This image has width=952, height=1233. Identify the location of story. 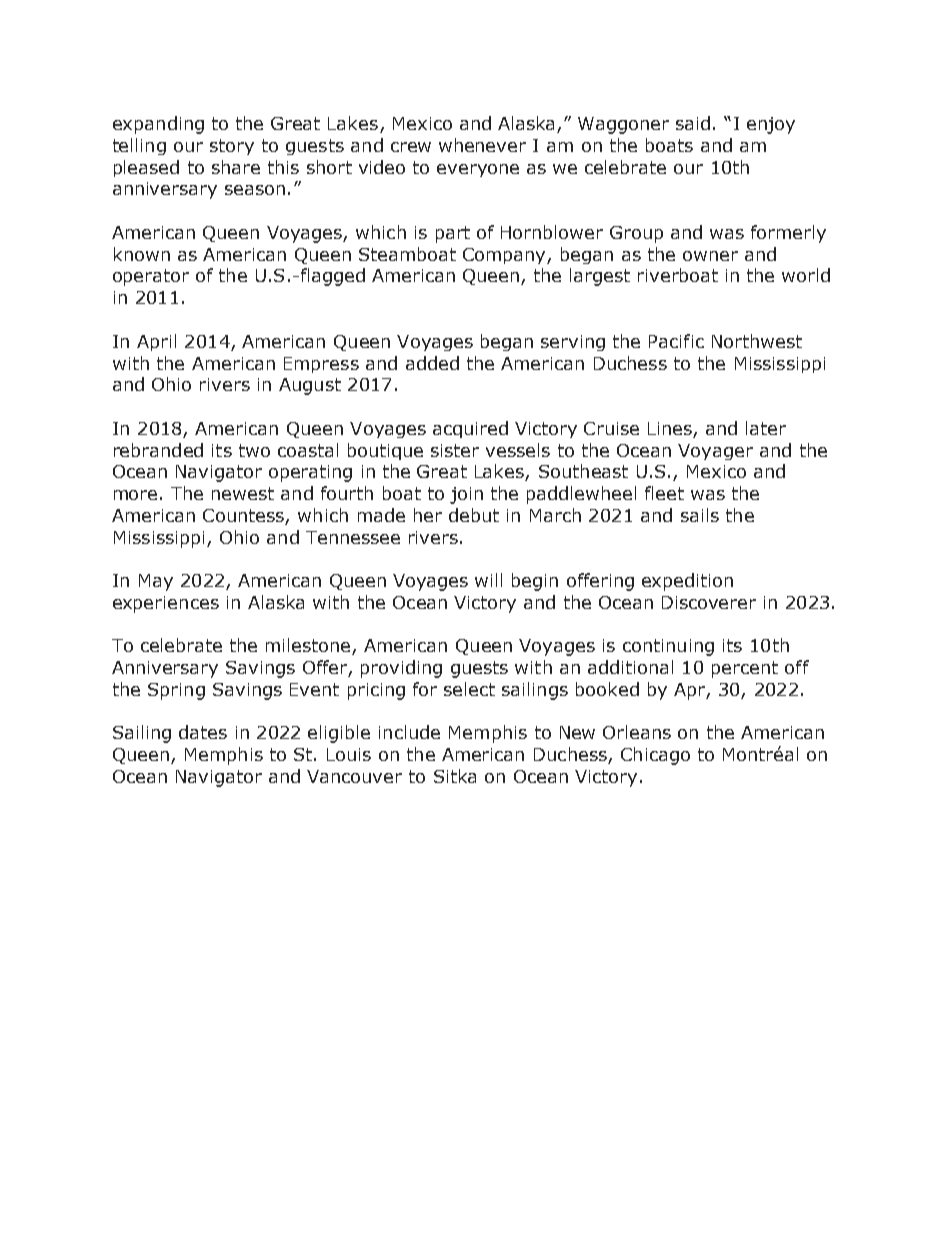
(232, 147).
